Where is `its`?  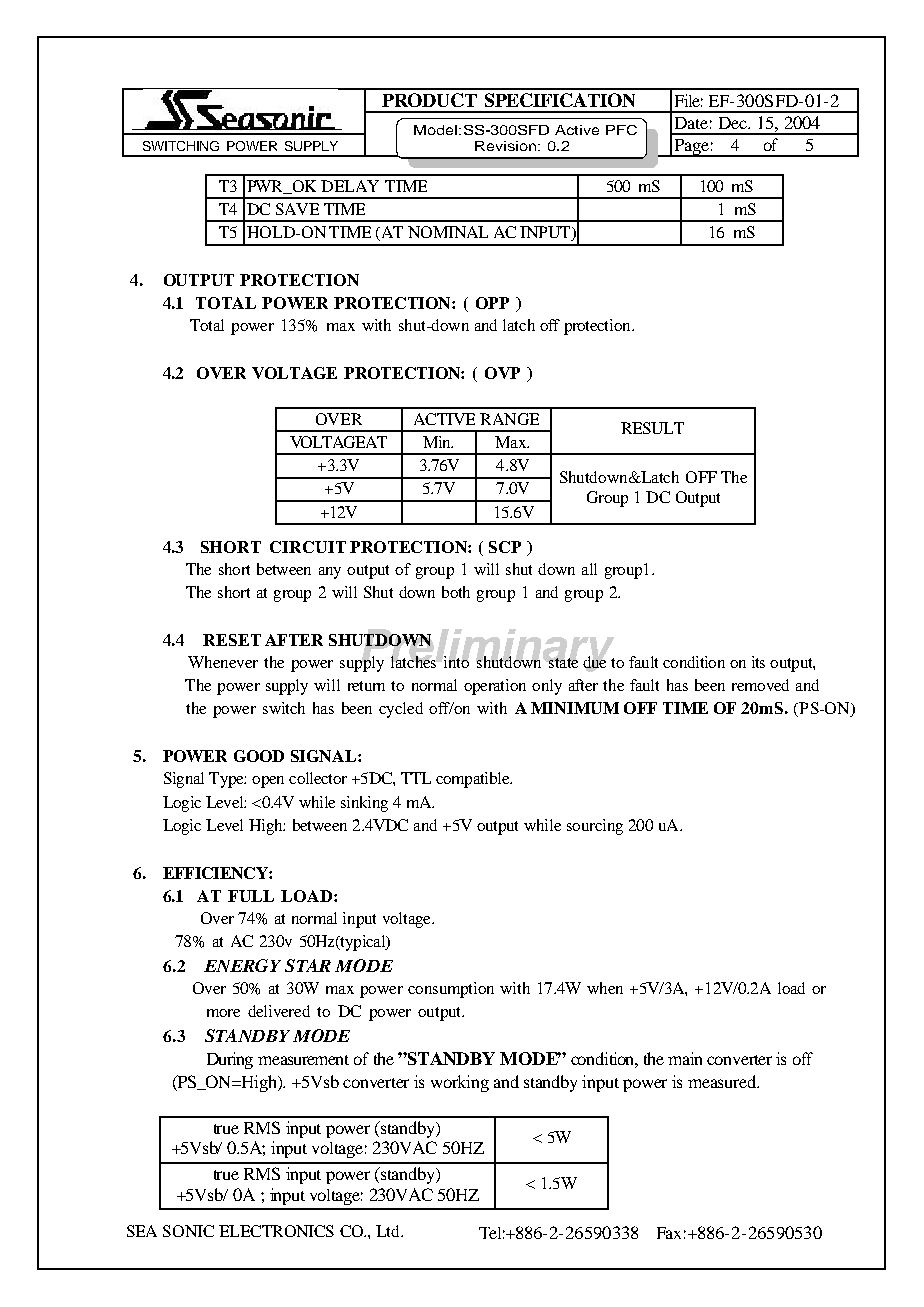
its is located at coordinates (758, 662).
